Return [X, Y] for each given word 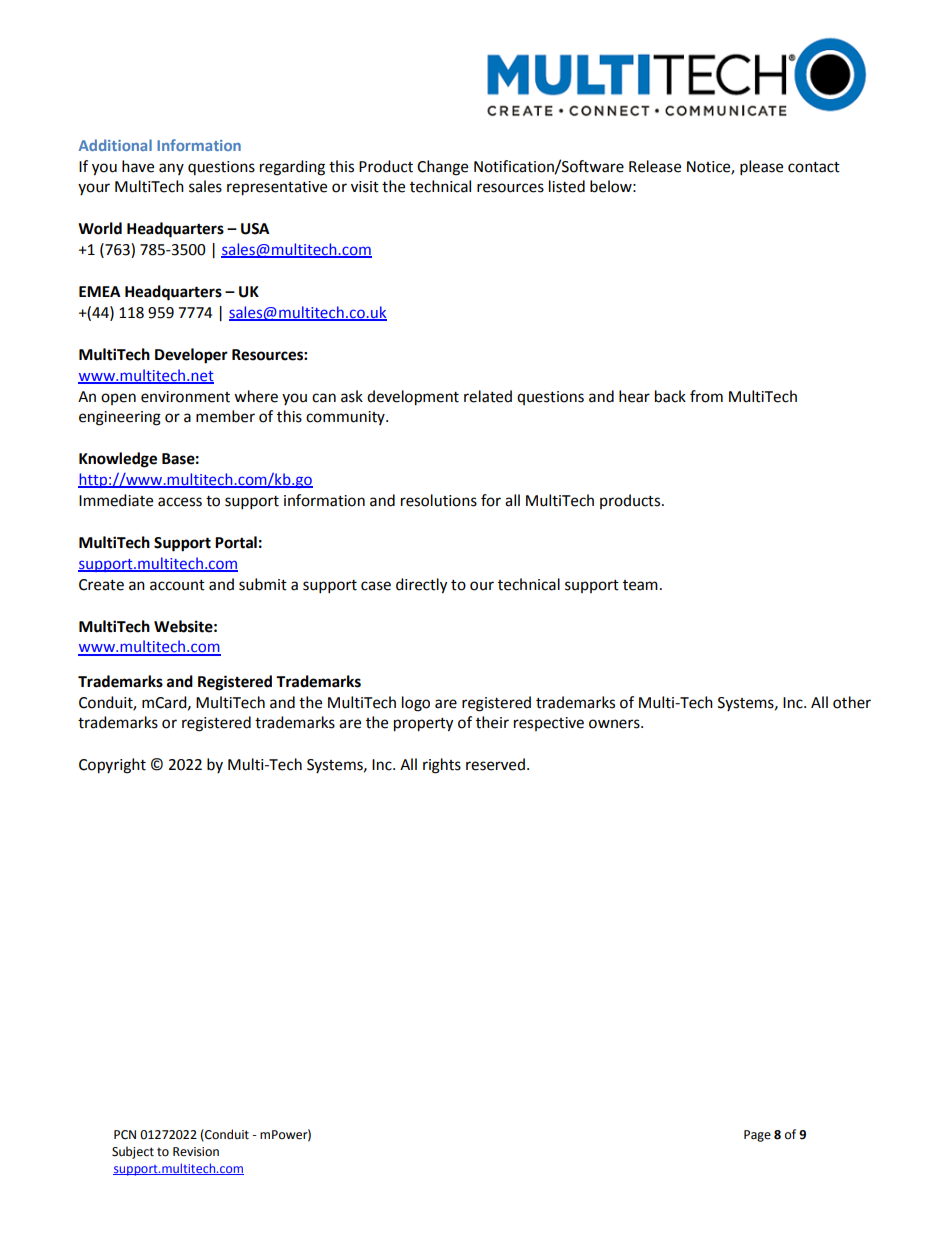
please [761, 168]
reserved [495, 764]
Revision [196, 1152]
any [171, 169]
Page [757, 1136]
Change [442, 168]
